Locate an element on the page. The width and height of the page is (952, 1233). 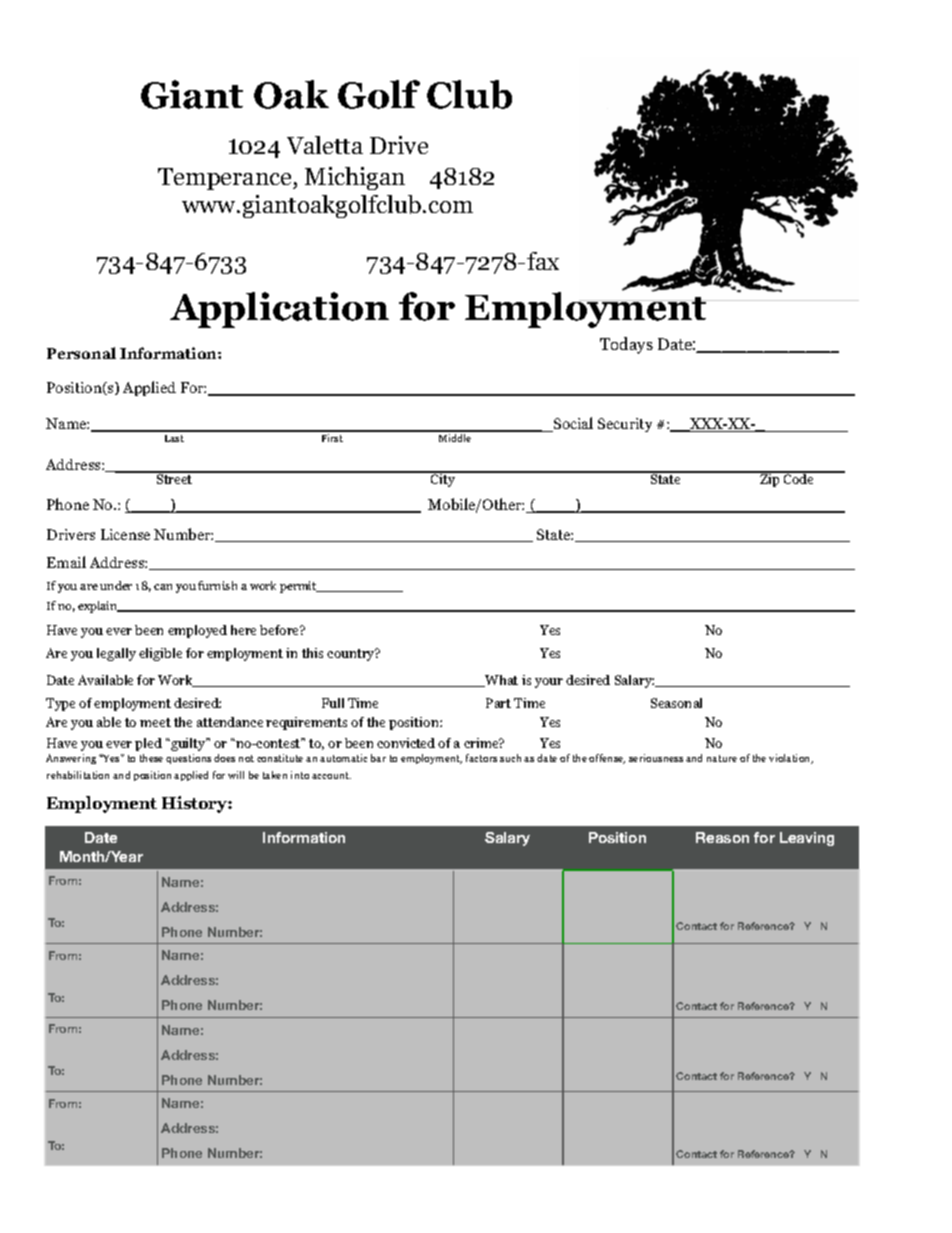
Security is located at coordinates (625, 425).
